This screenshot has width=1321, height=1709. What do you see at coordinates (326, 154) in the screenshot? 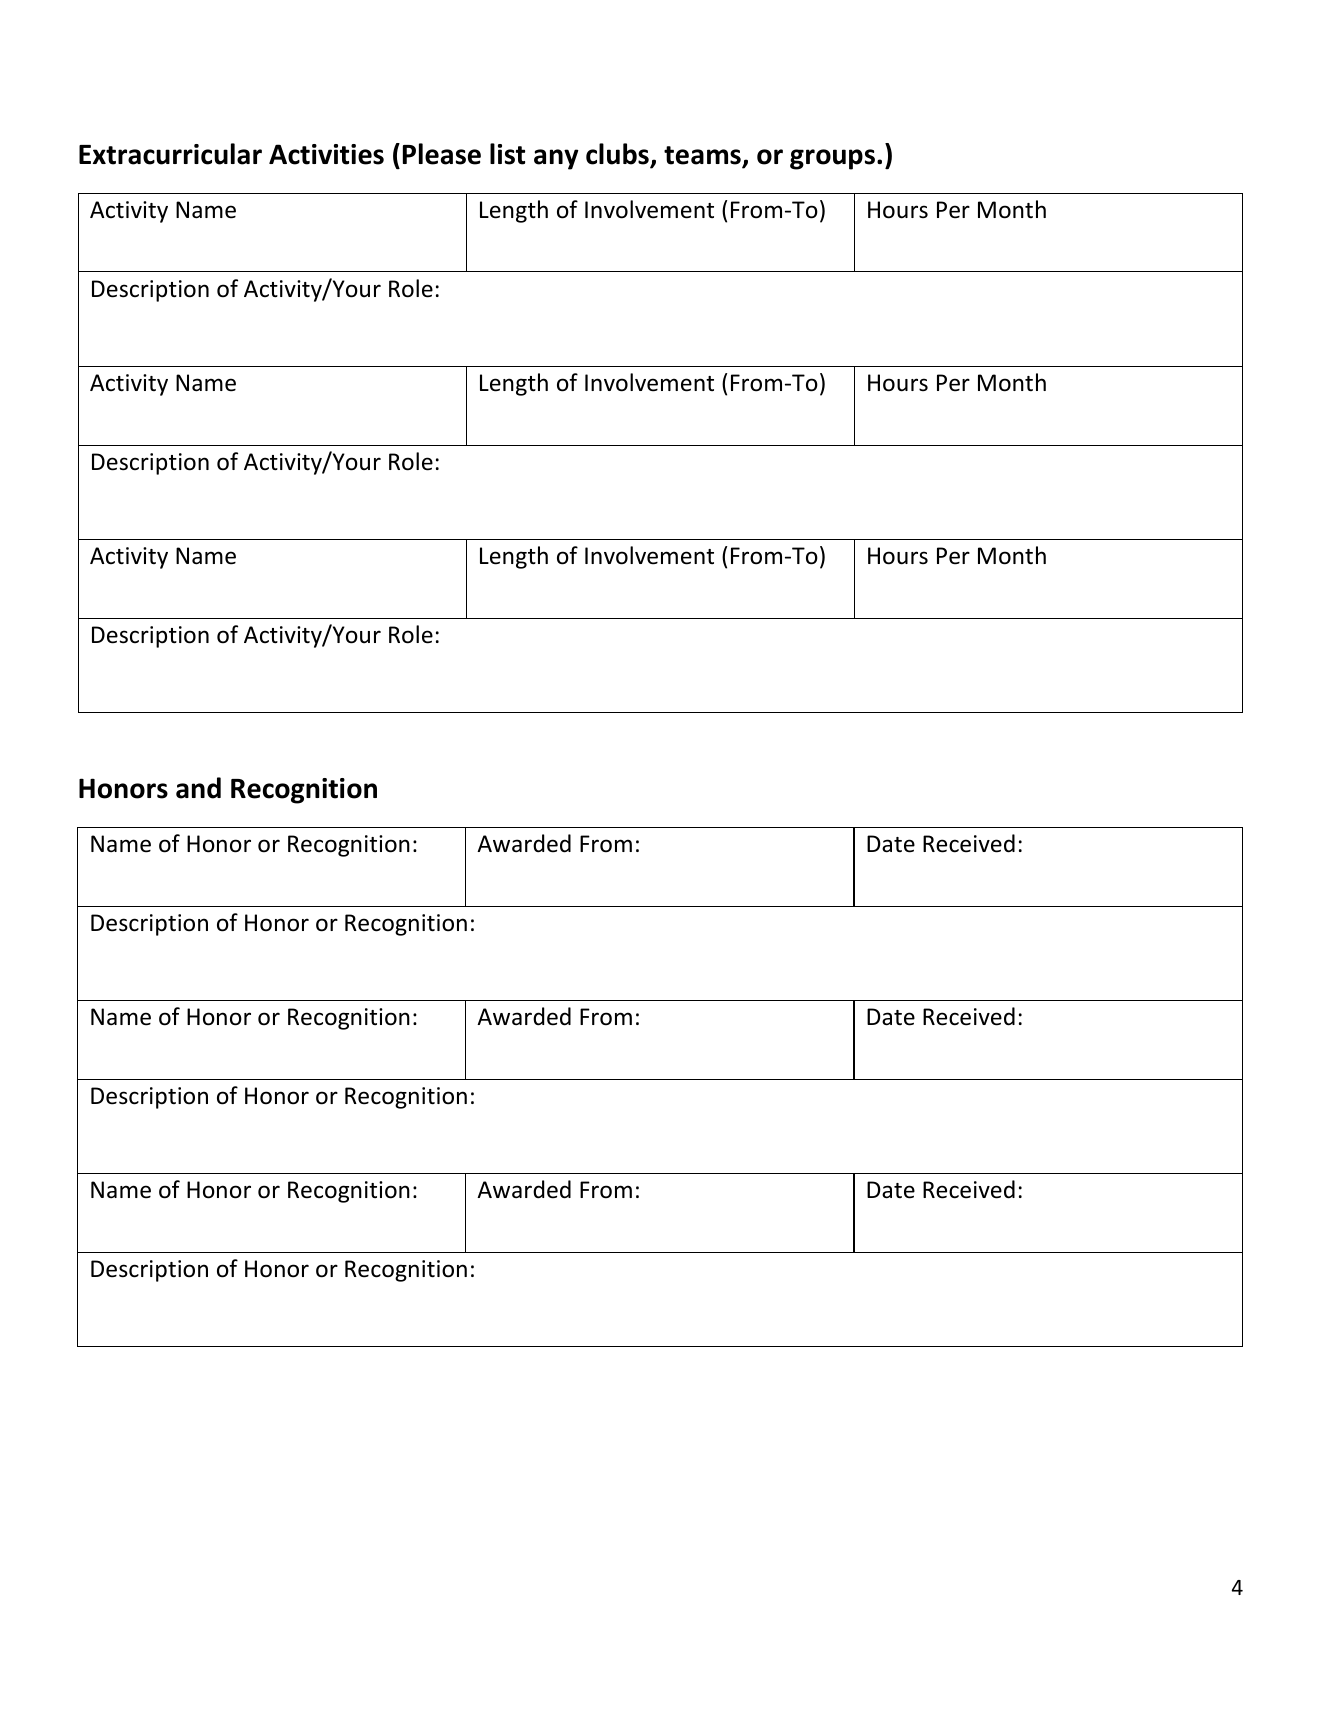
I see `Activities` at bounding box center [326, 154].
